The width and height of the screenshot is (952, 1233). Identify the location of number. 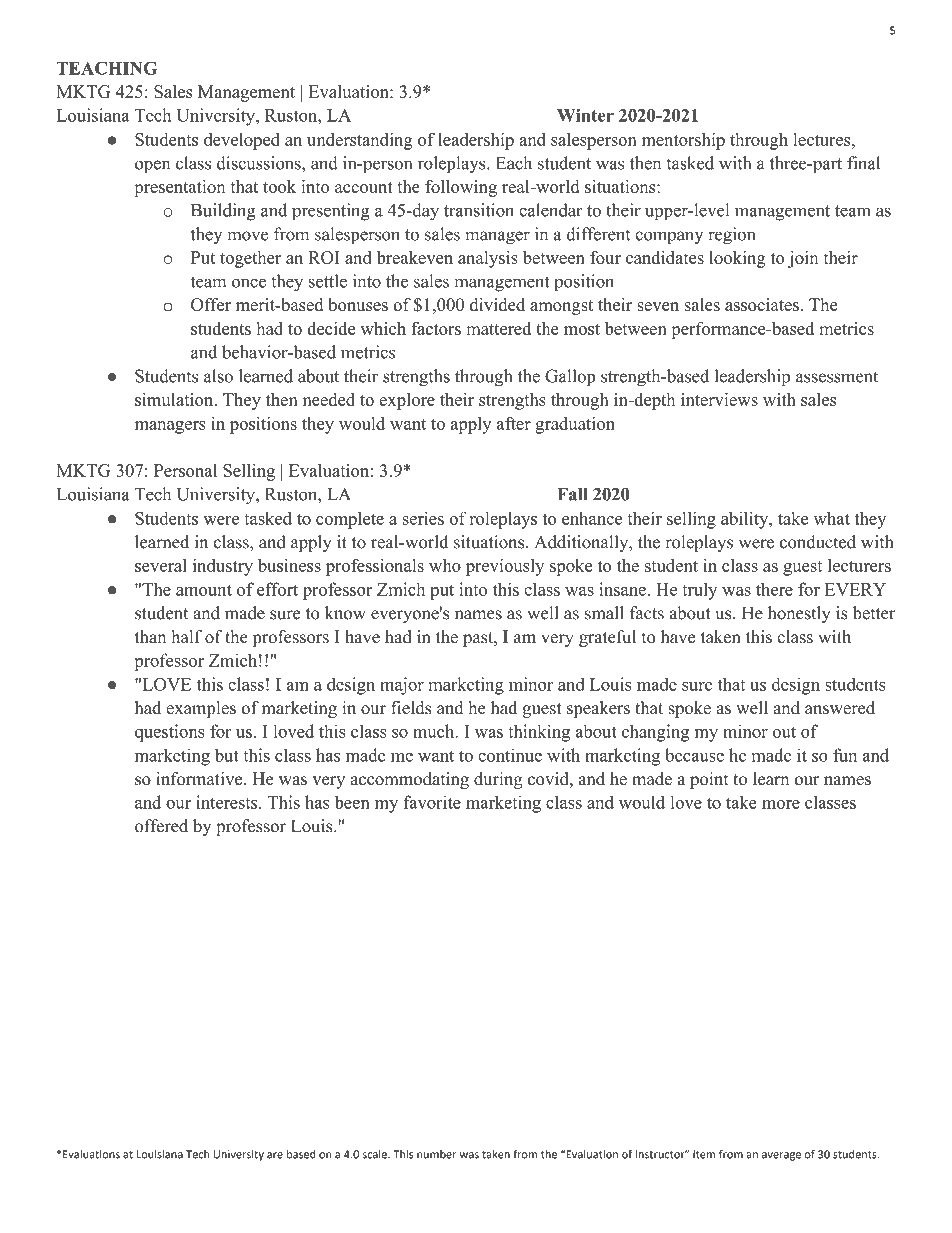
(437, 1154).
